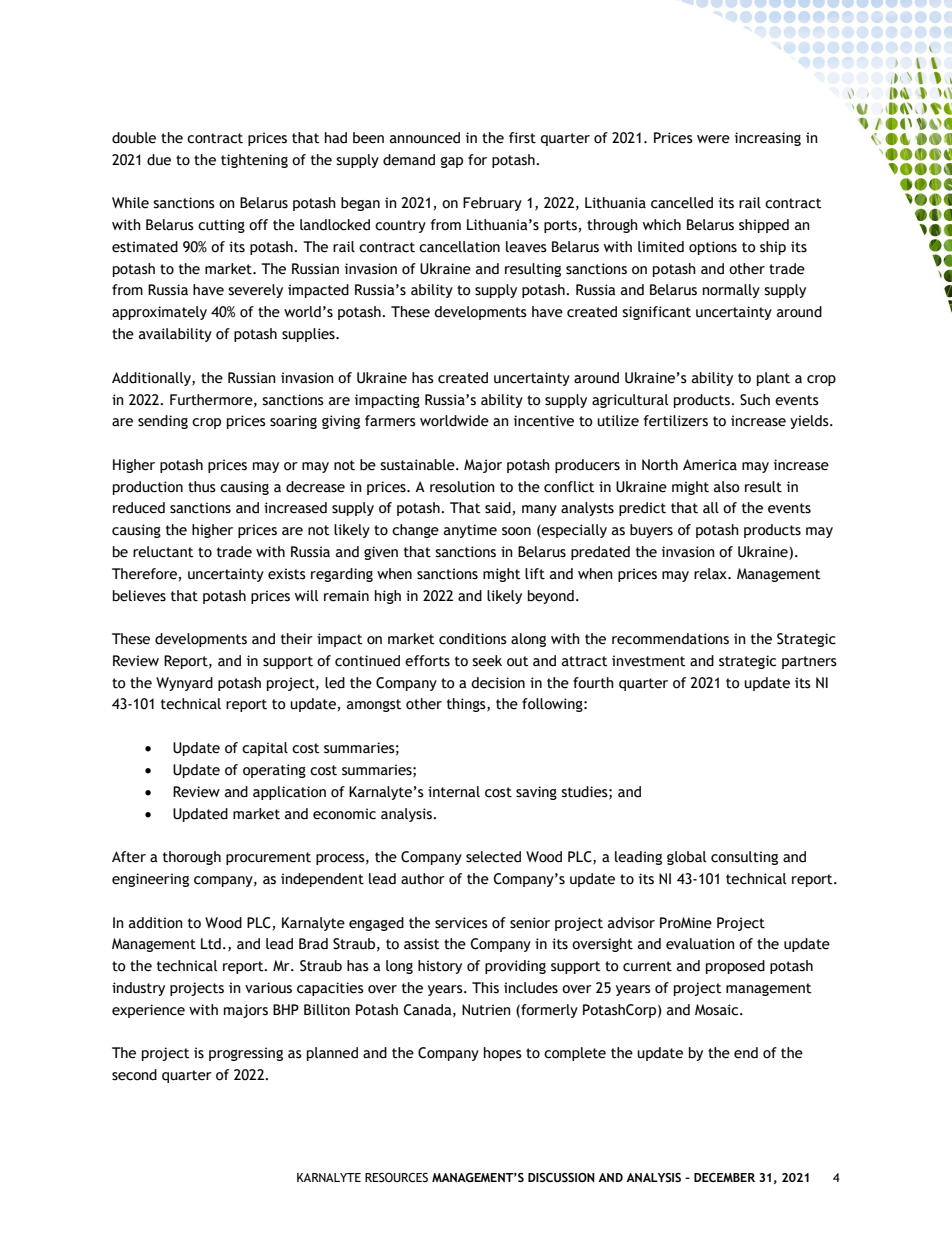 The width and height of the page is (952, 1233). What do you see at coordinates (670, 639) in the page?
I see `recommendations` at bounding box center [670, 639].
